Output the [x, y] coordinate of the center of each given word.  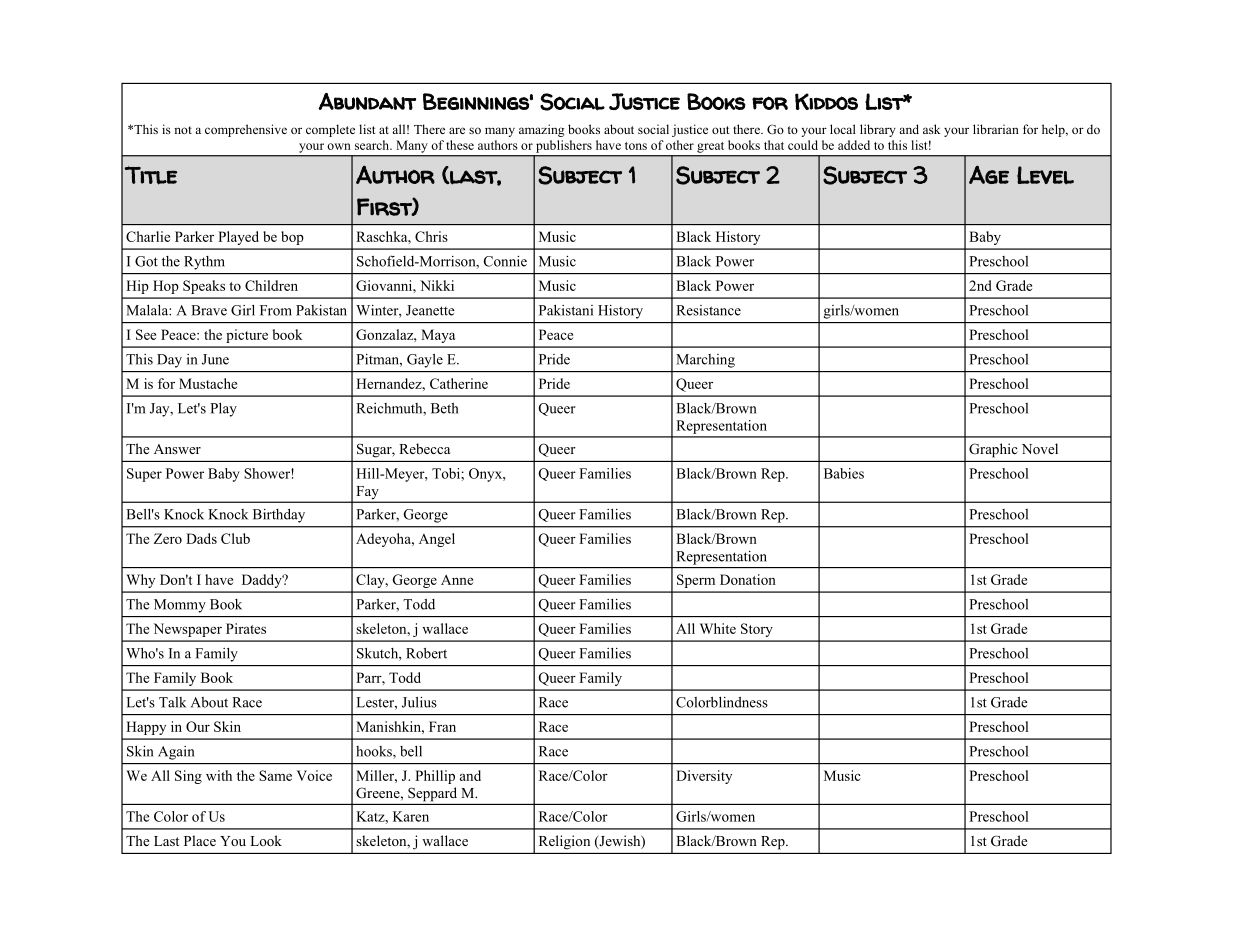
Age [989, 174]
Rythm [204, 263]
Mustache [208, 383]
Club [235, 538]
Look [266, 840]
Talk [172, 702]
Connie [505, 261]
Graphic [993, 450]
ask [931, 129]
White [718, 628]
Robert [426, 653]
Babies [844, 473]
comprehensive [246, 130]
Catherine [459, 383]
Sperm [696, 581]
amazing [542, 130]
